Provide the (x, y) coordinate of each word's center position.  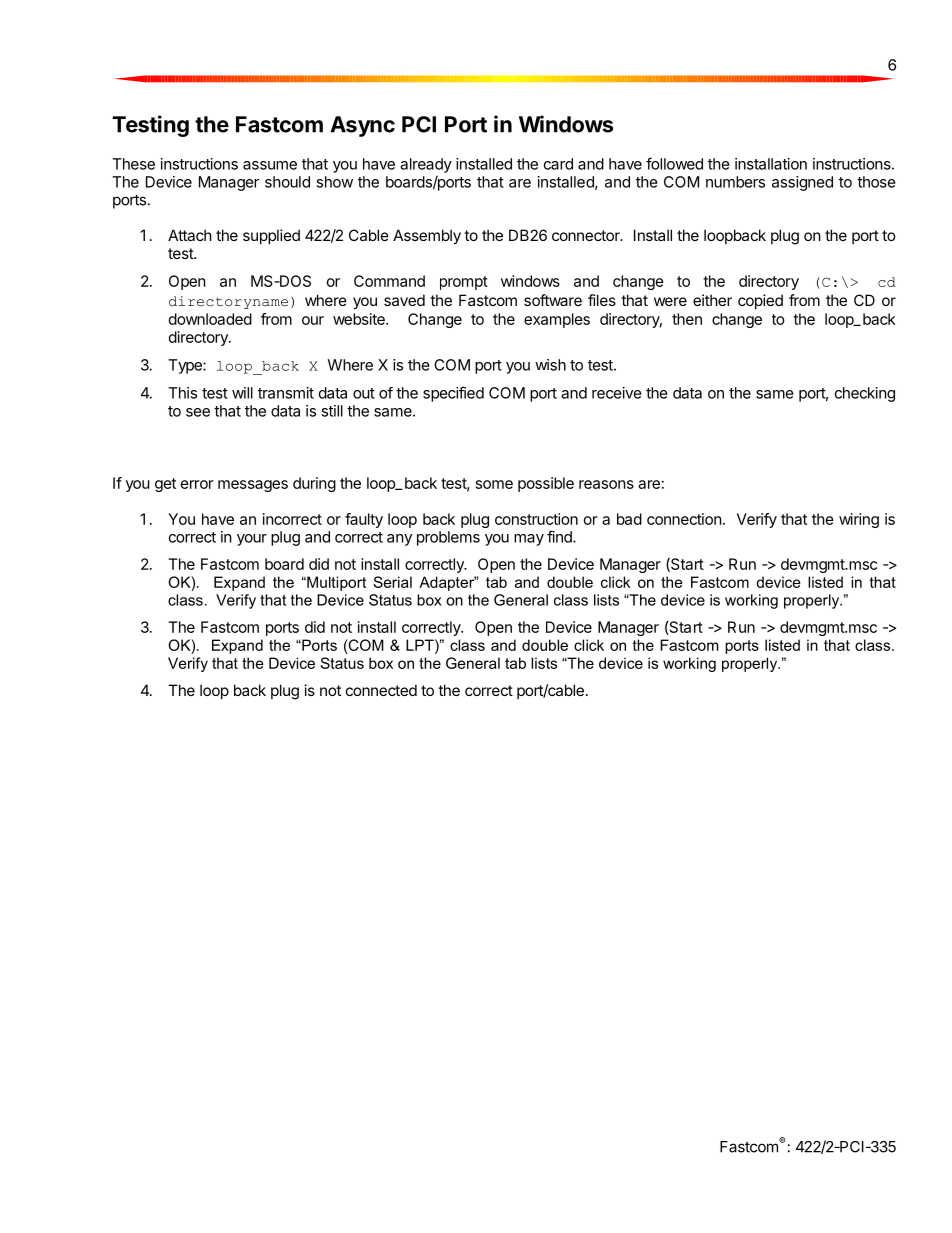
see (198, 412)
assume (270, 165)
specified (453, 394)
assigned (802, 183)
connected (381, 690)
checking (865, 394)
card (558, 164)
